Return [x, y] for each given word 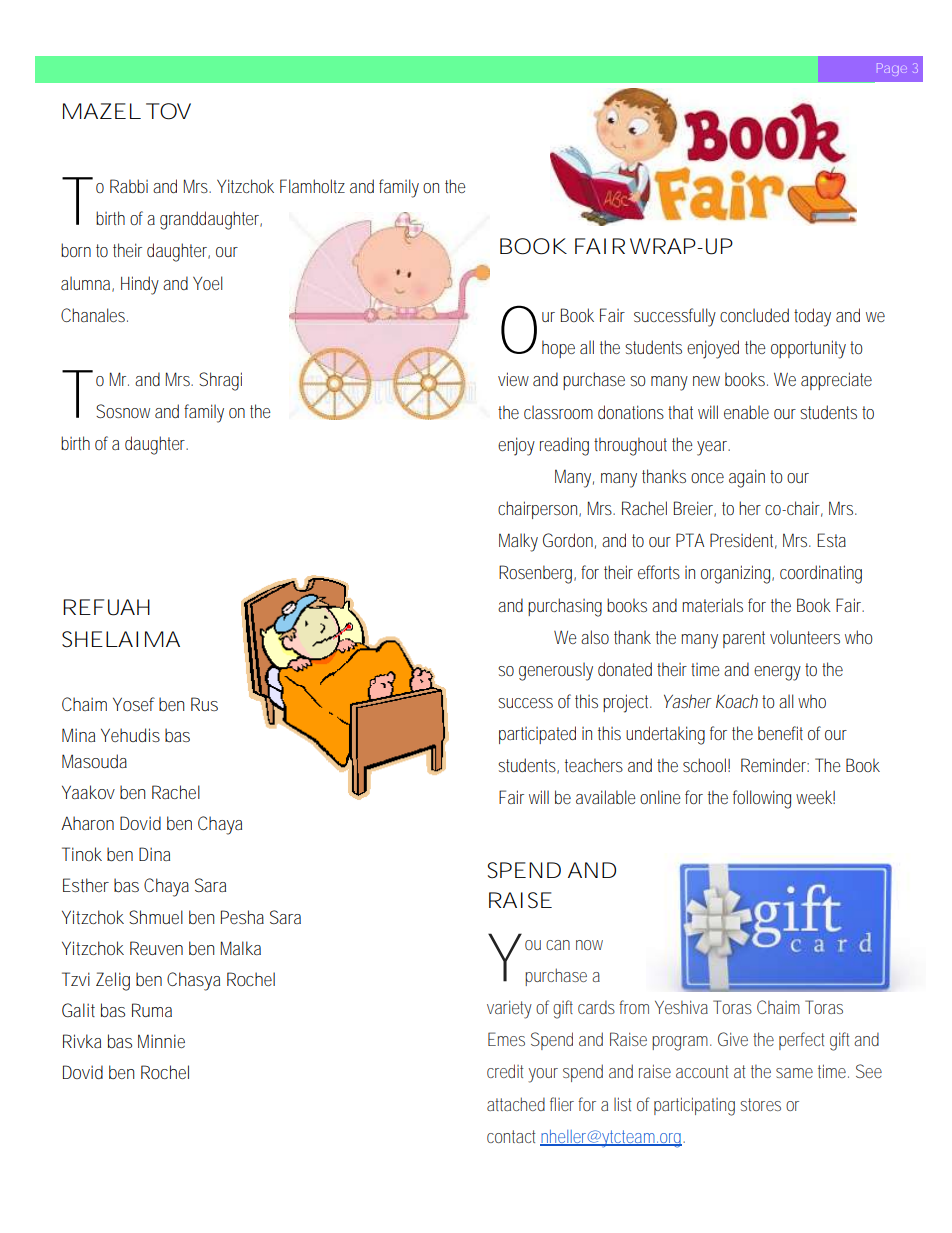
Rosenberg [537, 574]
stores [760, 1104]
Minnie [161, 1041]
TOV [168, 111]
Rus [204, 704]
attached [516, 1104]
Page [892, 69]
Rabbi [129, 186]
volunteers [805, 637]
